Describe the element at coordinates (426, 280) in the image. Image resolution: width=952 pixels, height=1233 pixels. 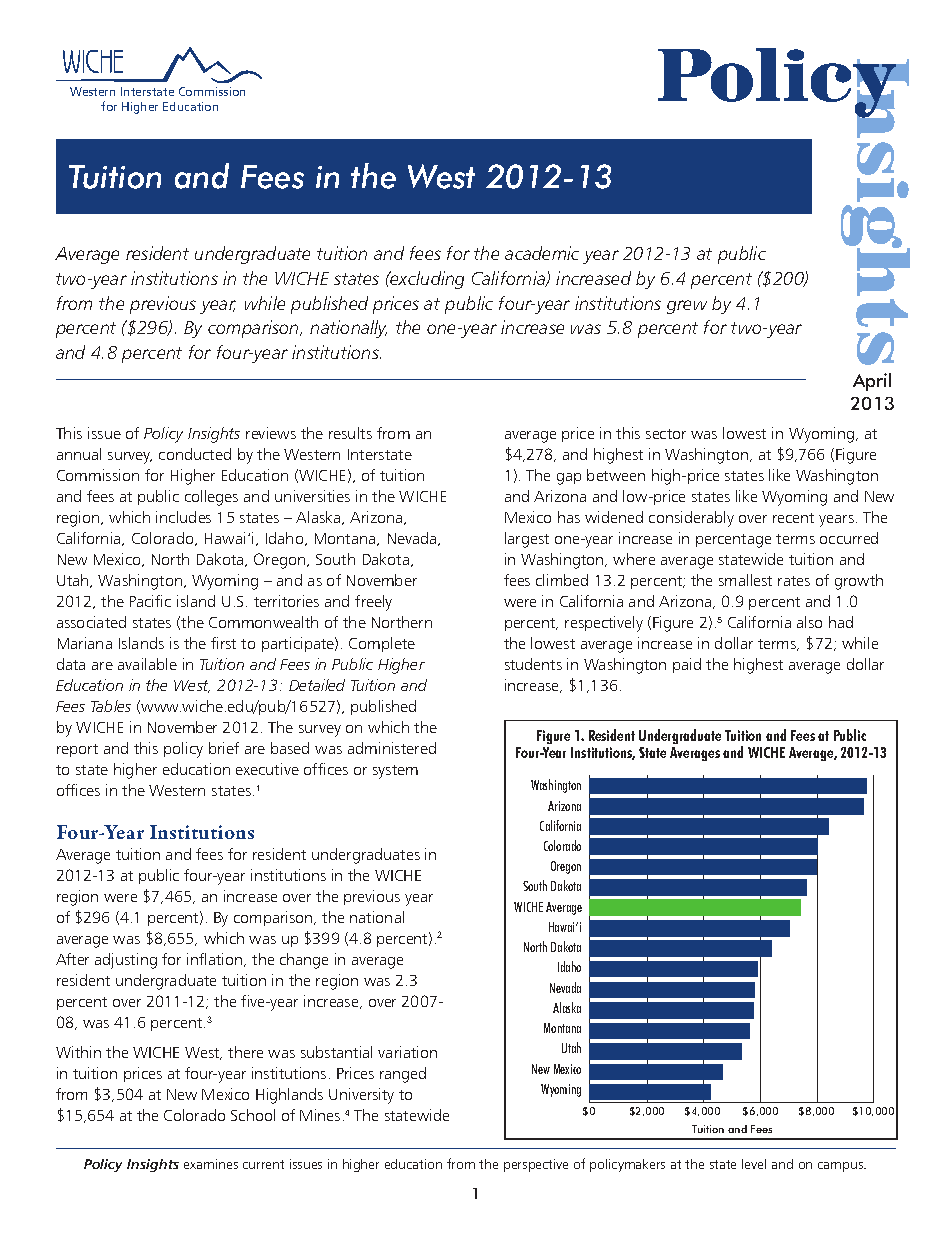
I see `excluding` at that location.
